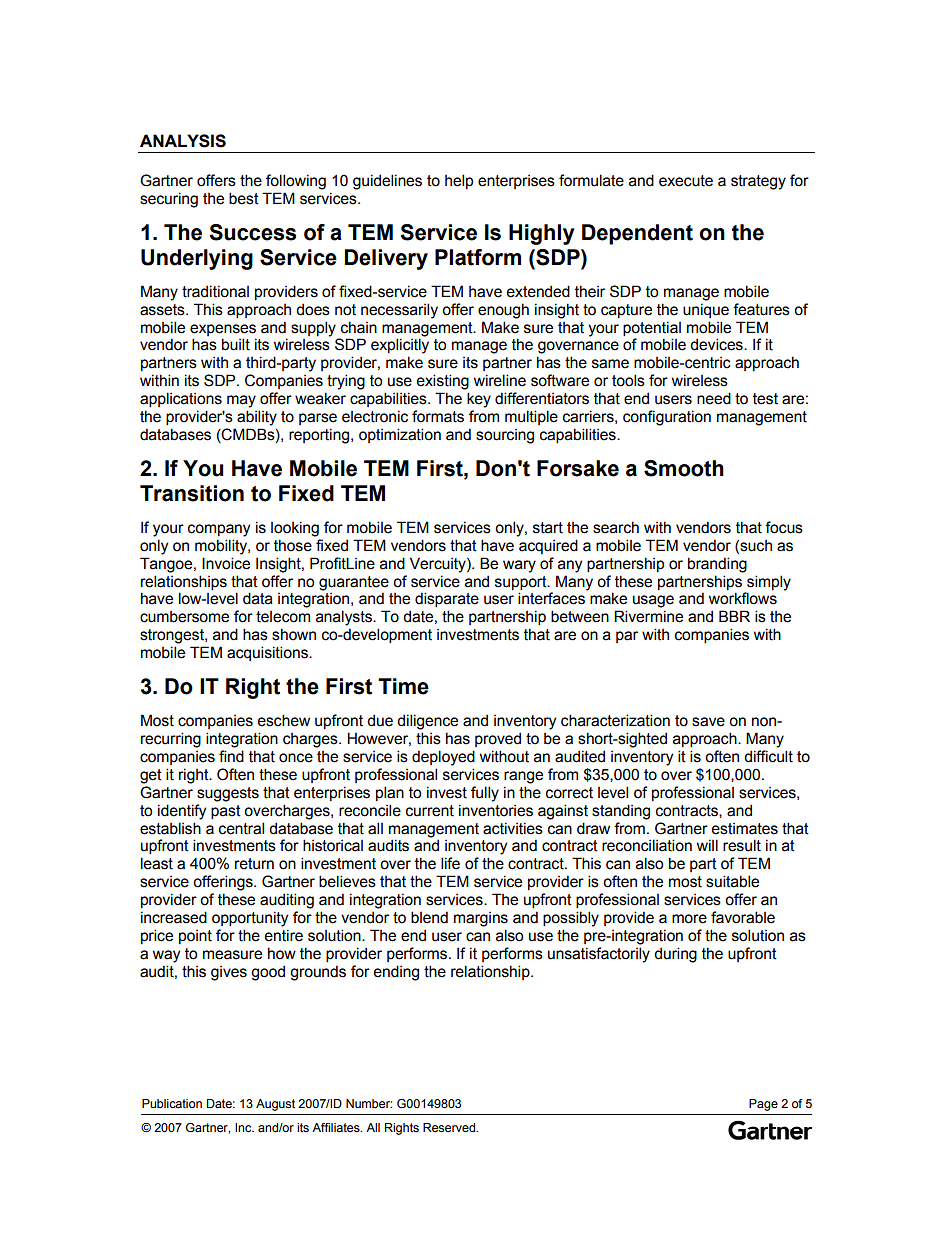 The image size is (952, 1233). I want to click on help, so click(459, 181).
